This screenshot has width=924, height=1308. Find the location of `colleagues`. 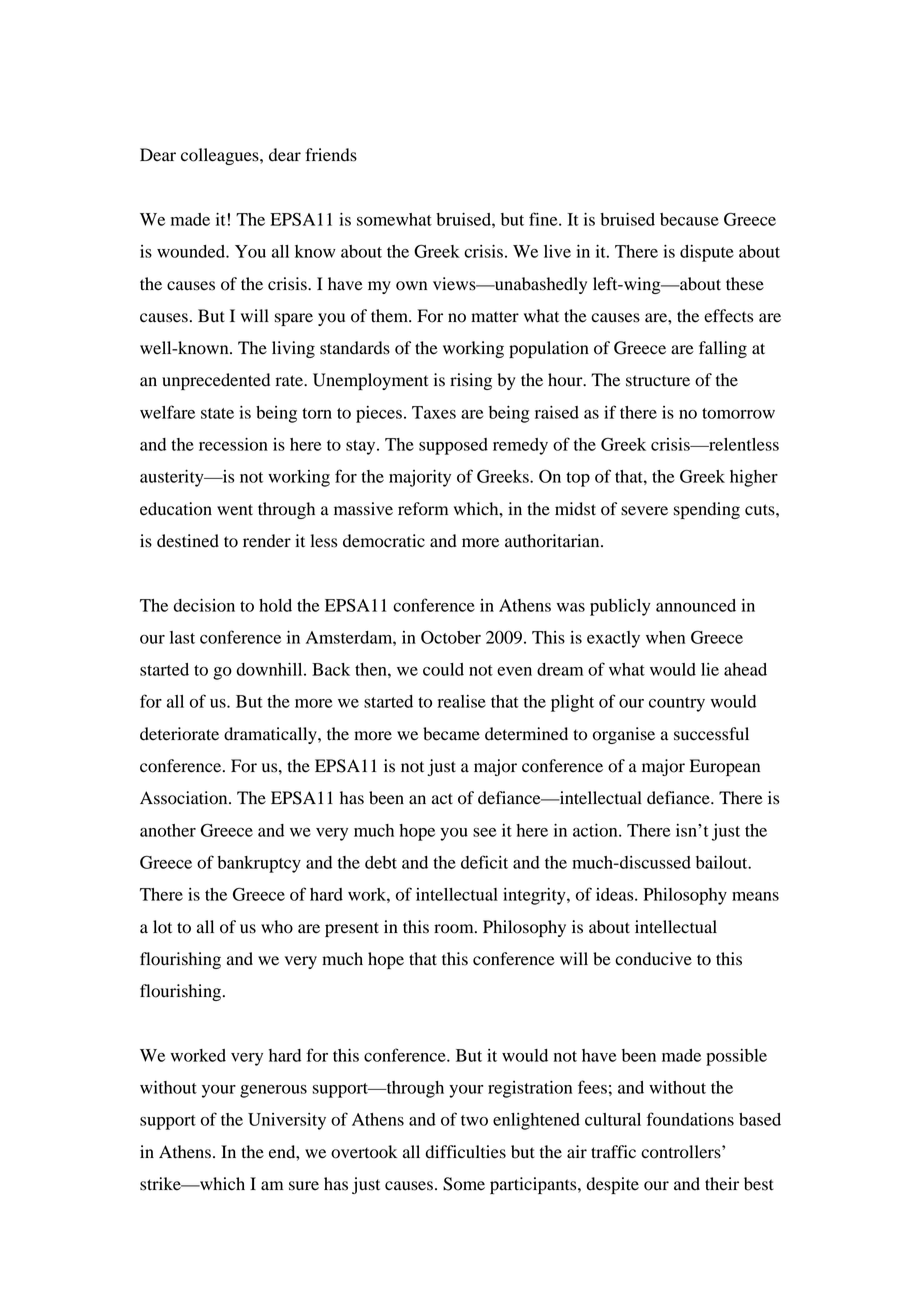

colleagues is located at coordinates (221, 156).
